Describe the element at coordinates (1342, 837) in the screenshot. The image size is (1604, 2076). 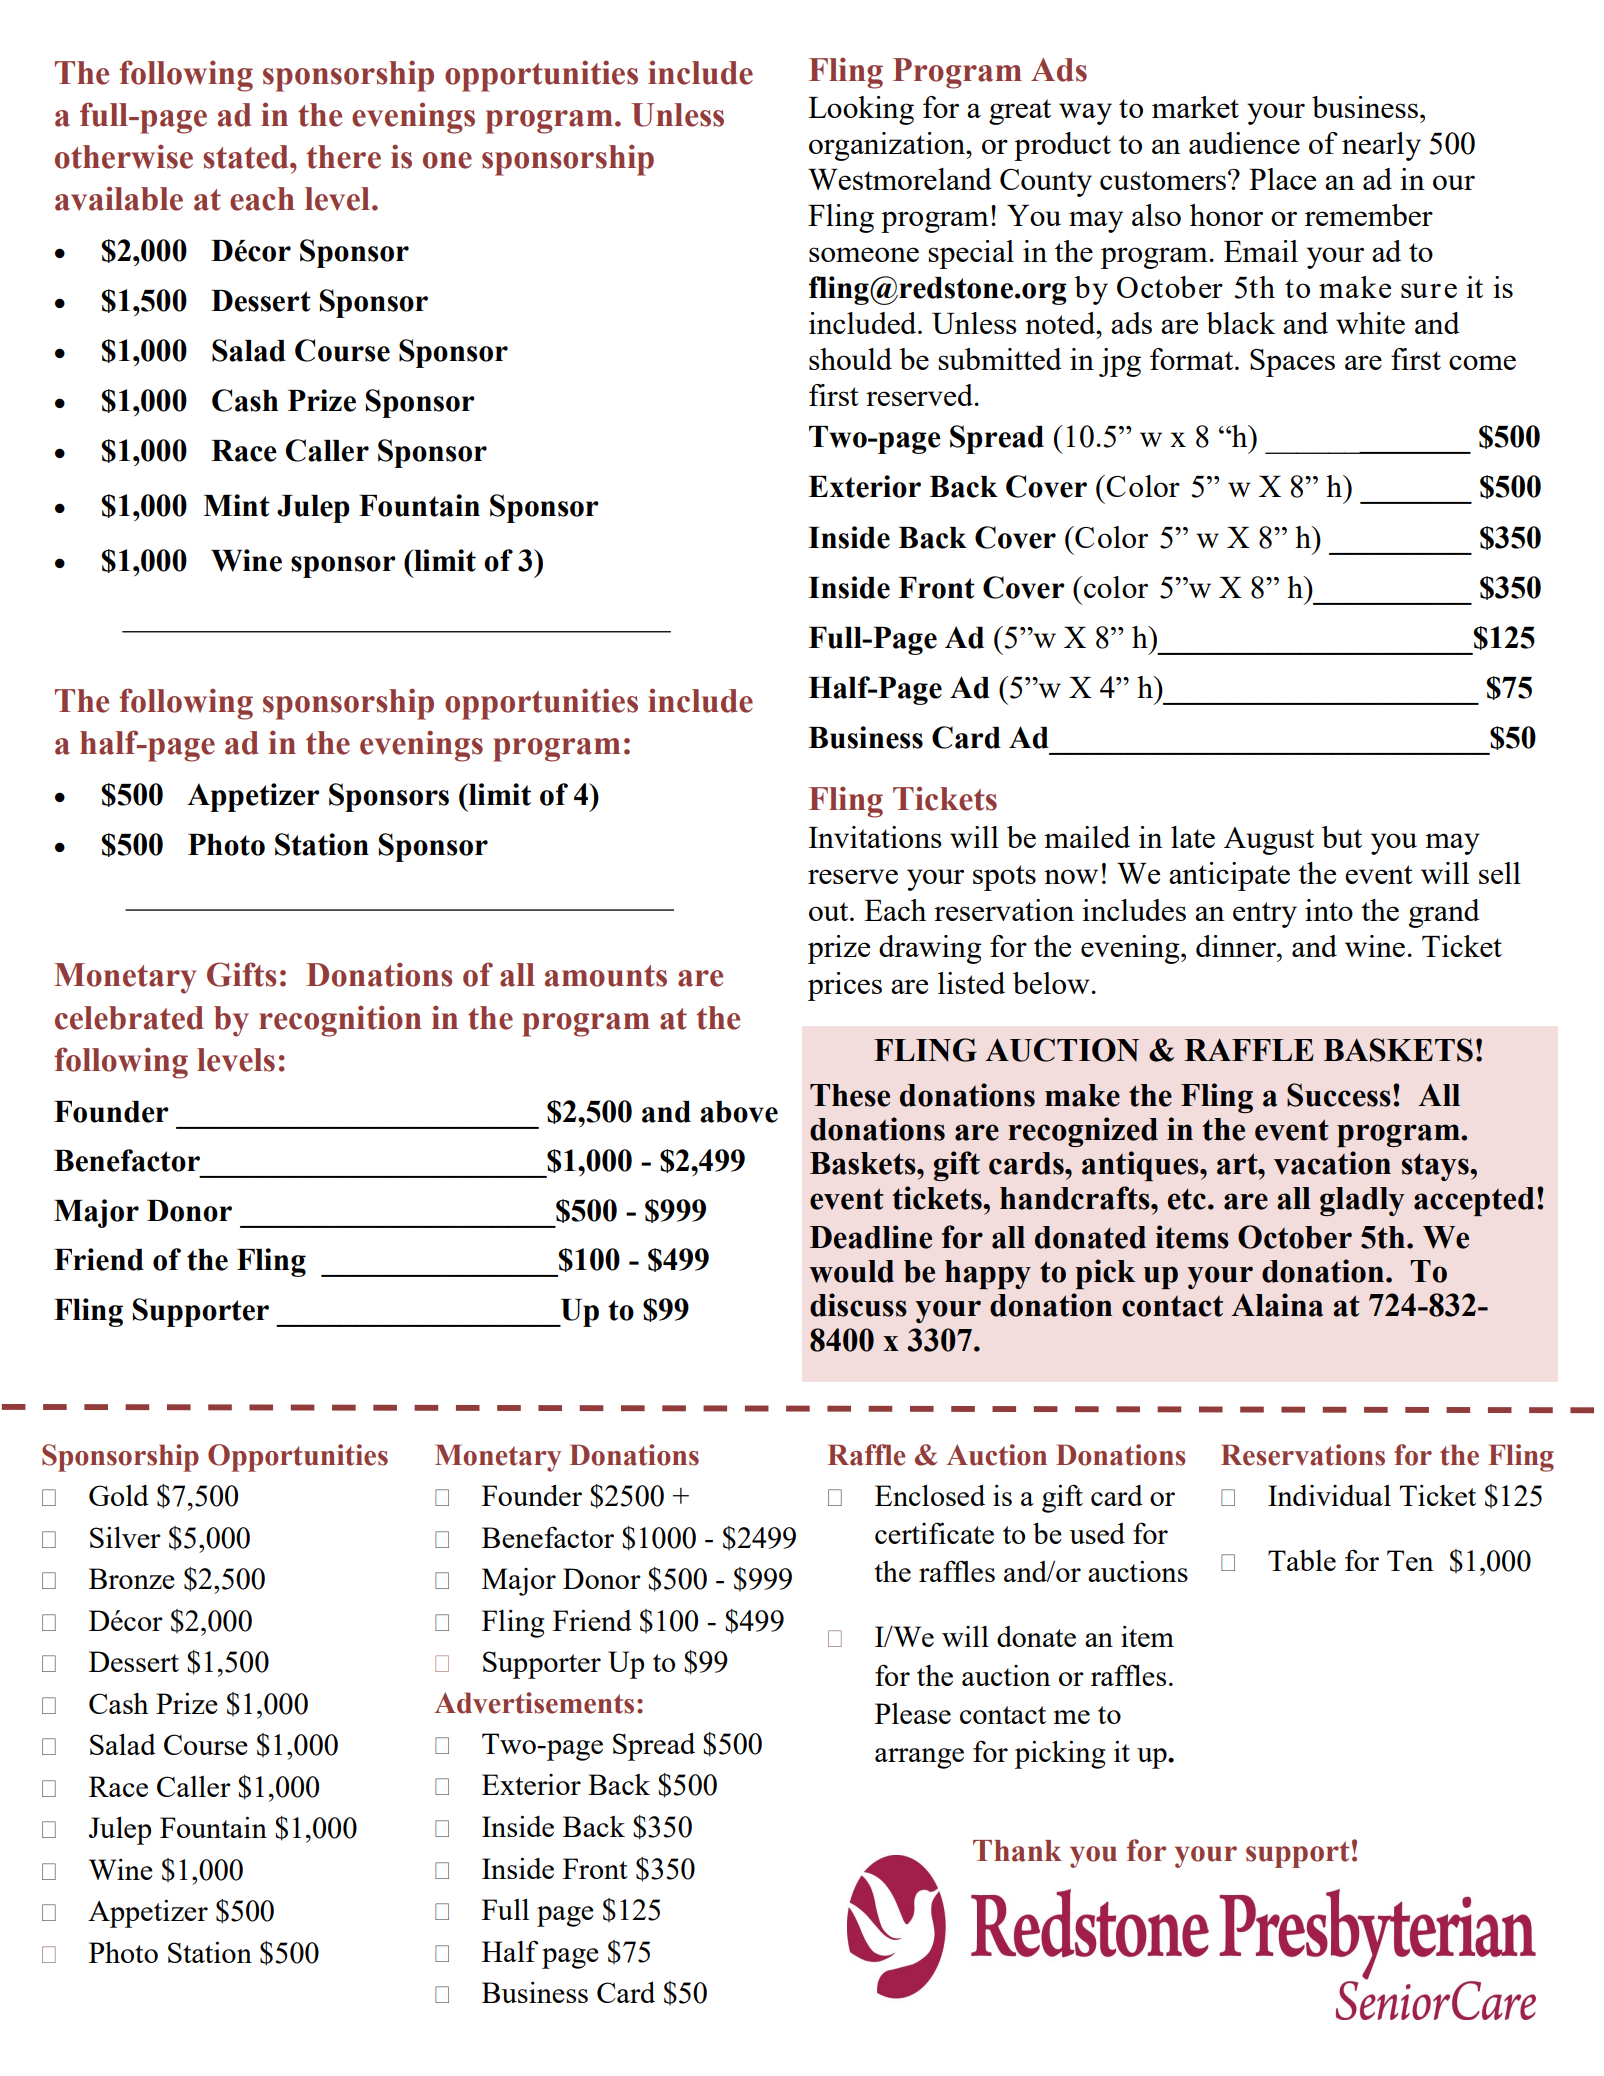
I see `but` at that location.
